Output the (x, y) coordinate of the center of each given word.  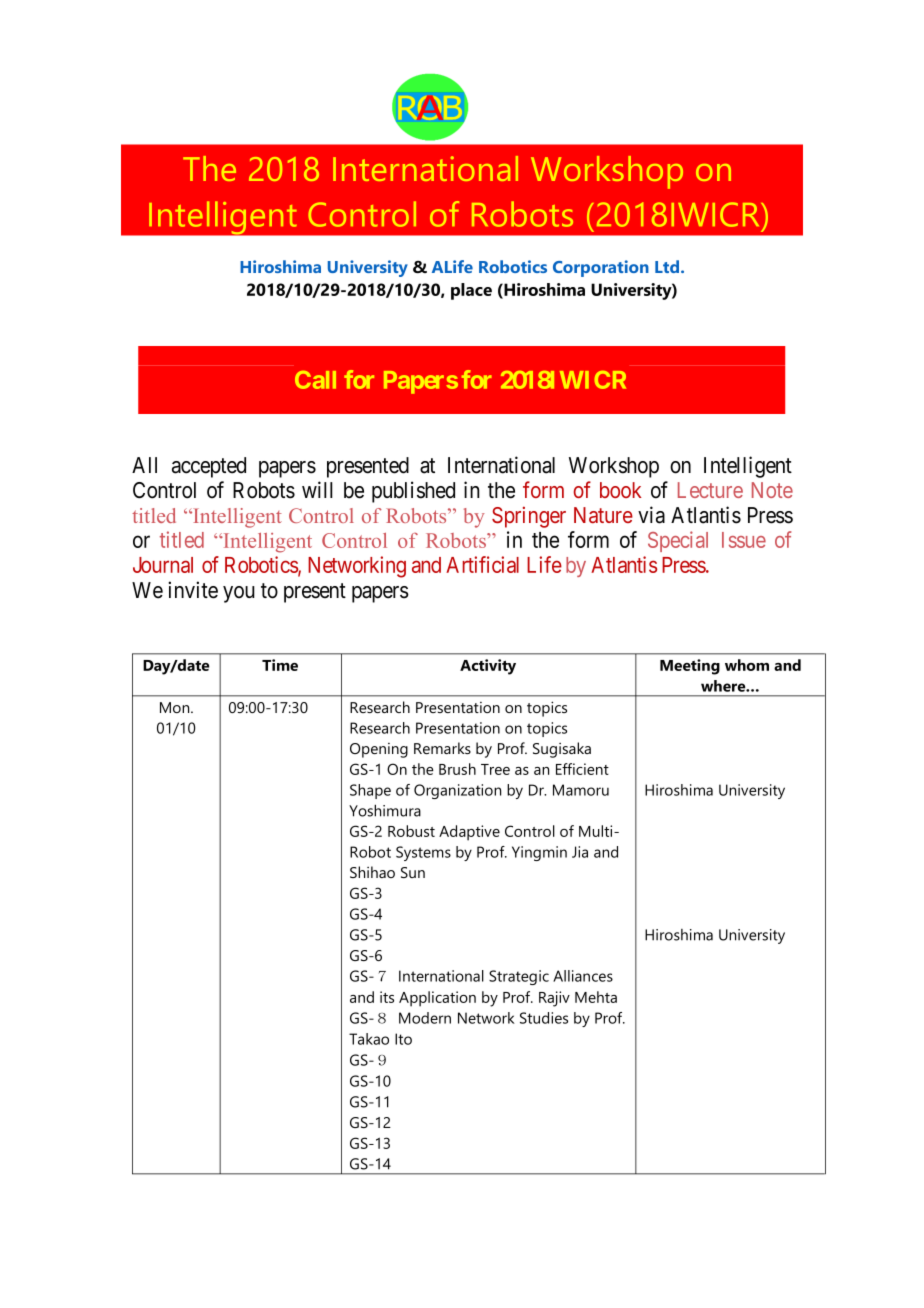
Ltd (668, 266)
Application (437, 999)
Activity (488, 667)
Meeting (690, 667)
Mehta (596, 997)
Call (315, 380)
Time (280, 665)
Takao (369, 1039)
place (471, 291)
